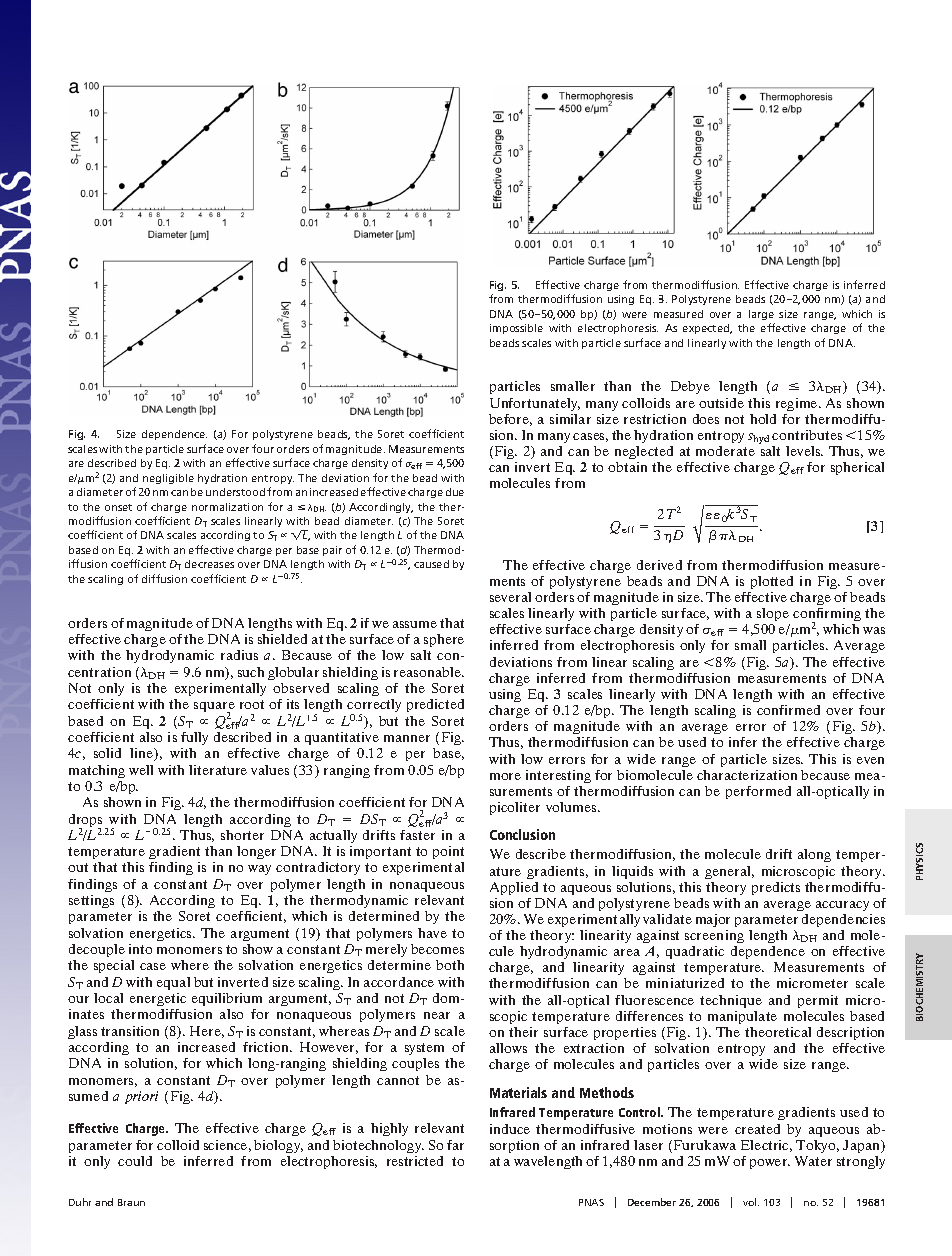 Image resolution: width=952 pixels, height=1256 pixels. I want to click on large, so click(761, 315).
